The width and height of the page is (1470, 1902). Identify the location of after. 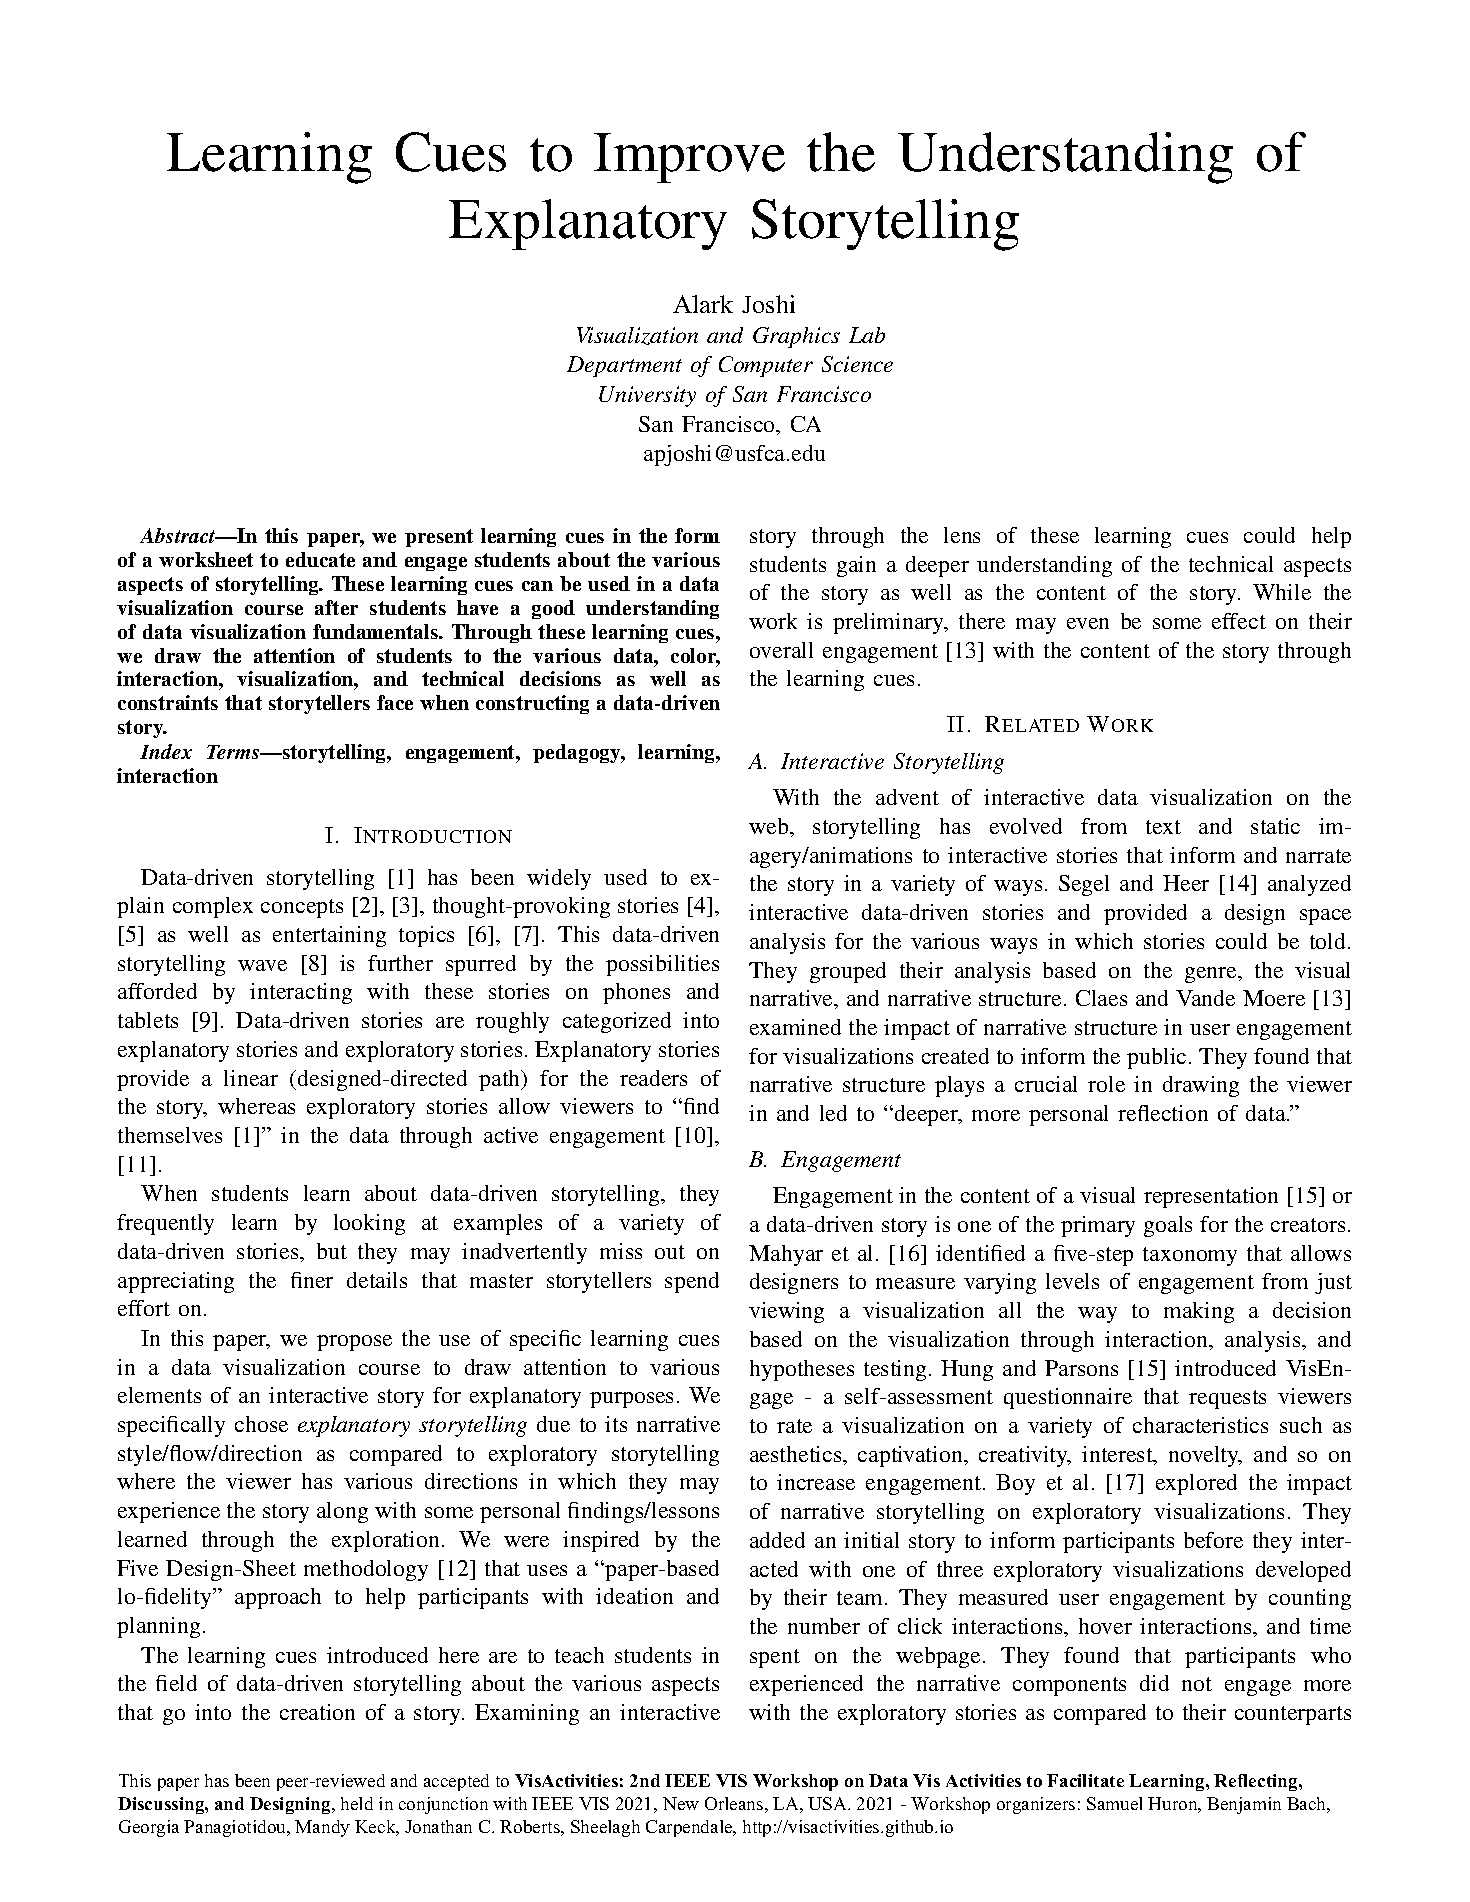
(336, 607).
